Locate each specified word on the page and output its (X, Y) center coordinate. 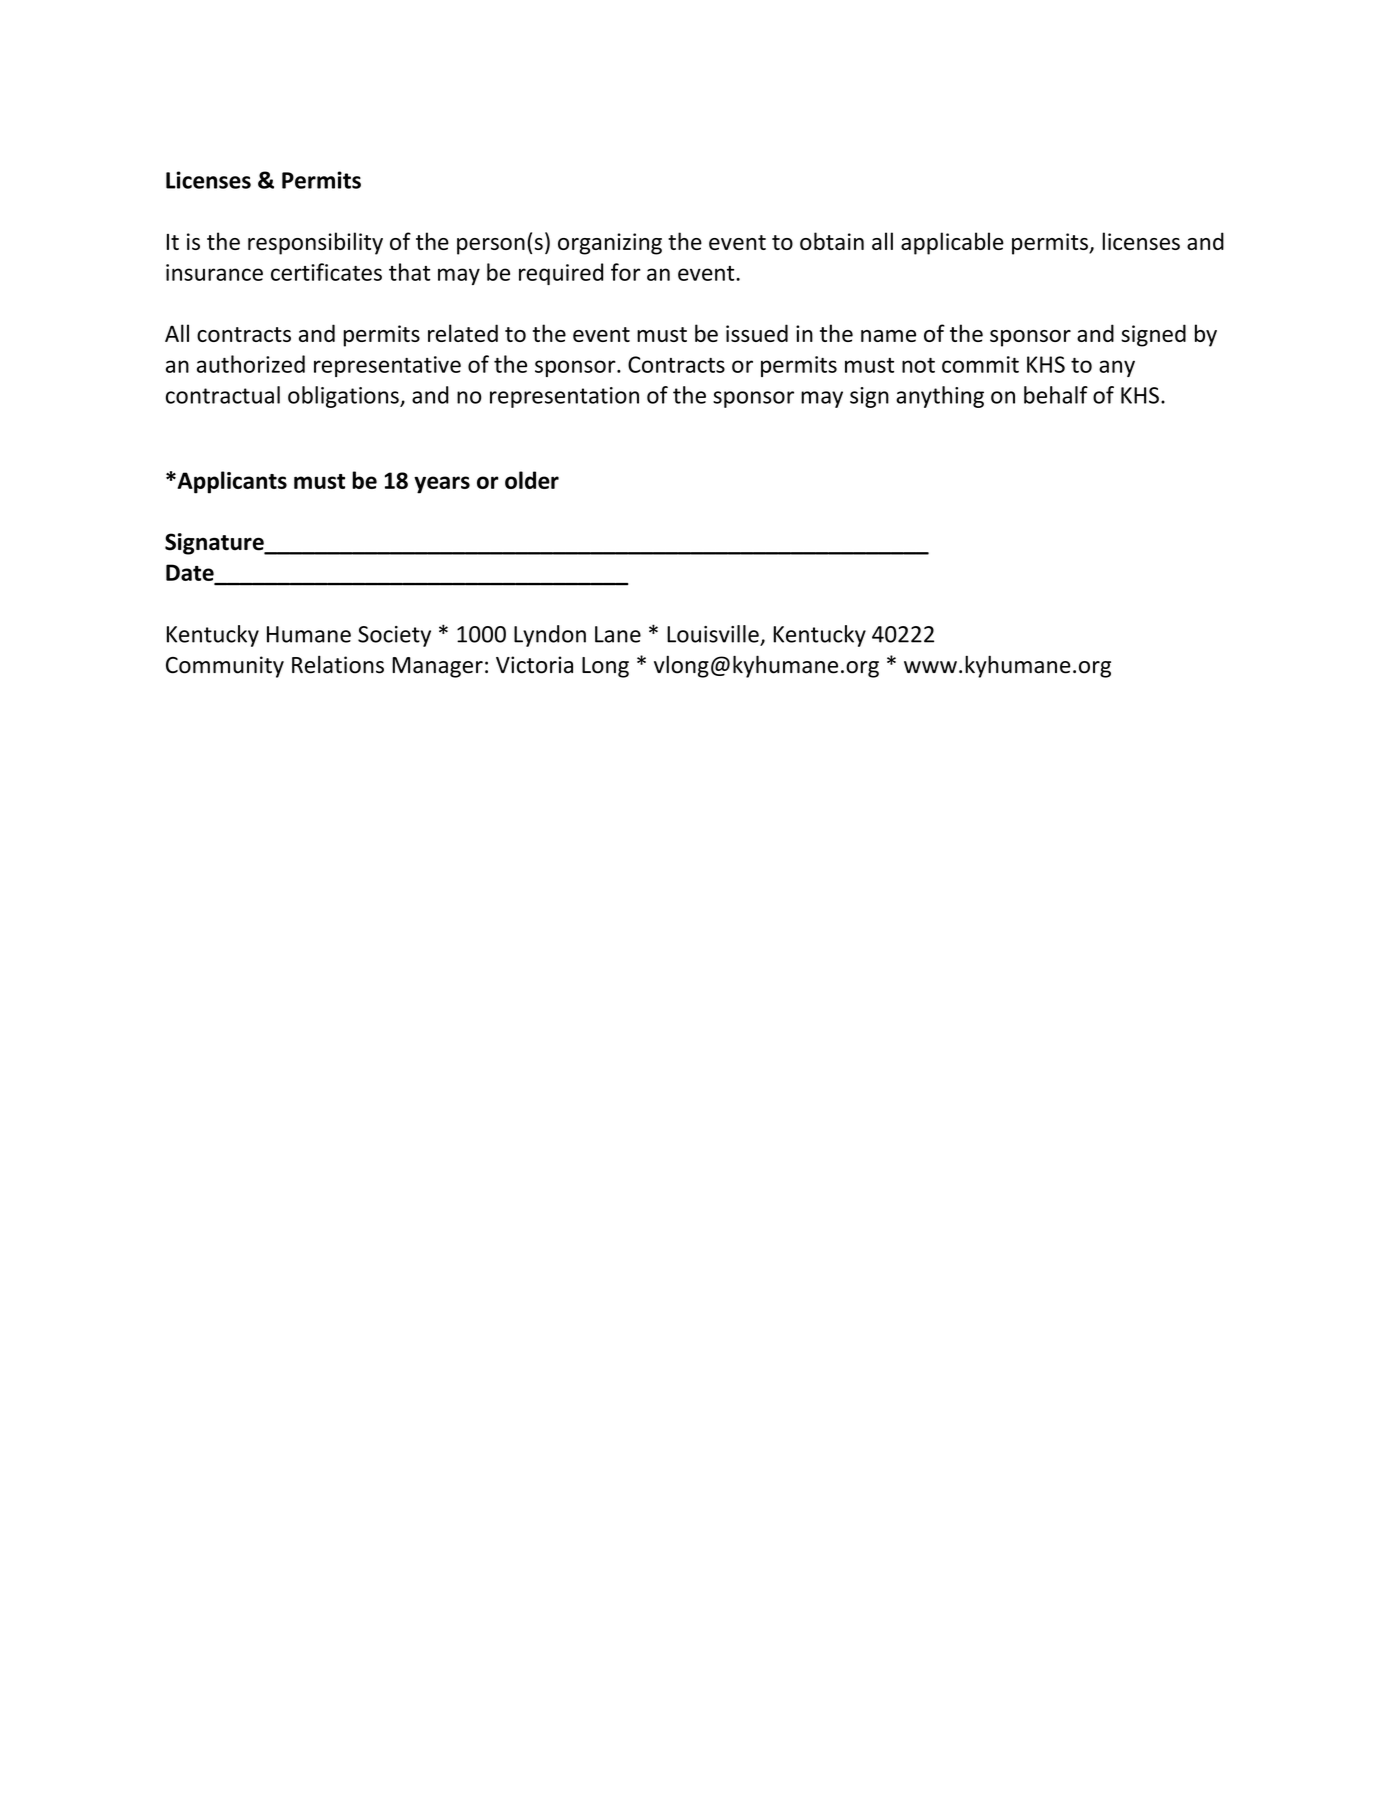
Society (394, 636)
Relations (338, 664)
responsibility (315, 243)
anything (940, 397)
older (532, 480)
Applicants (231, 482)
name (888, 336)
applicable (952, 243)
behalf (1056, 395)
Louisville (713, 634)
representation (564, 397)
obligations (344, 397)
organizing (610, 244)
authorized (251, 364)
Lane (618, 634)
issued (757, 333)
